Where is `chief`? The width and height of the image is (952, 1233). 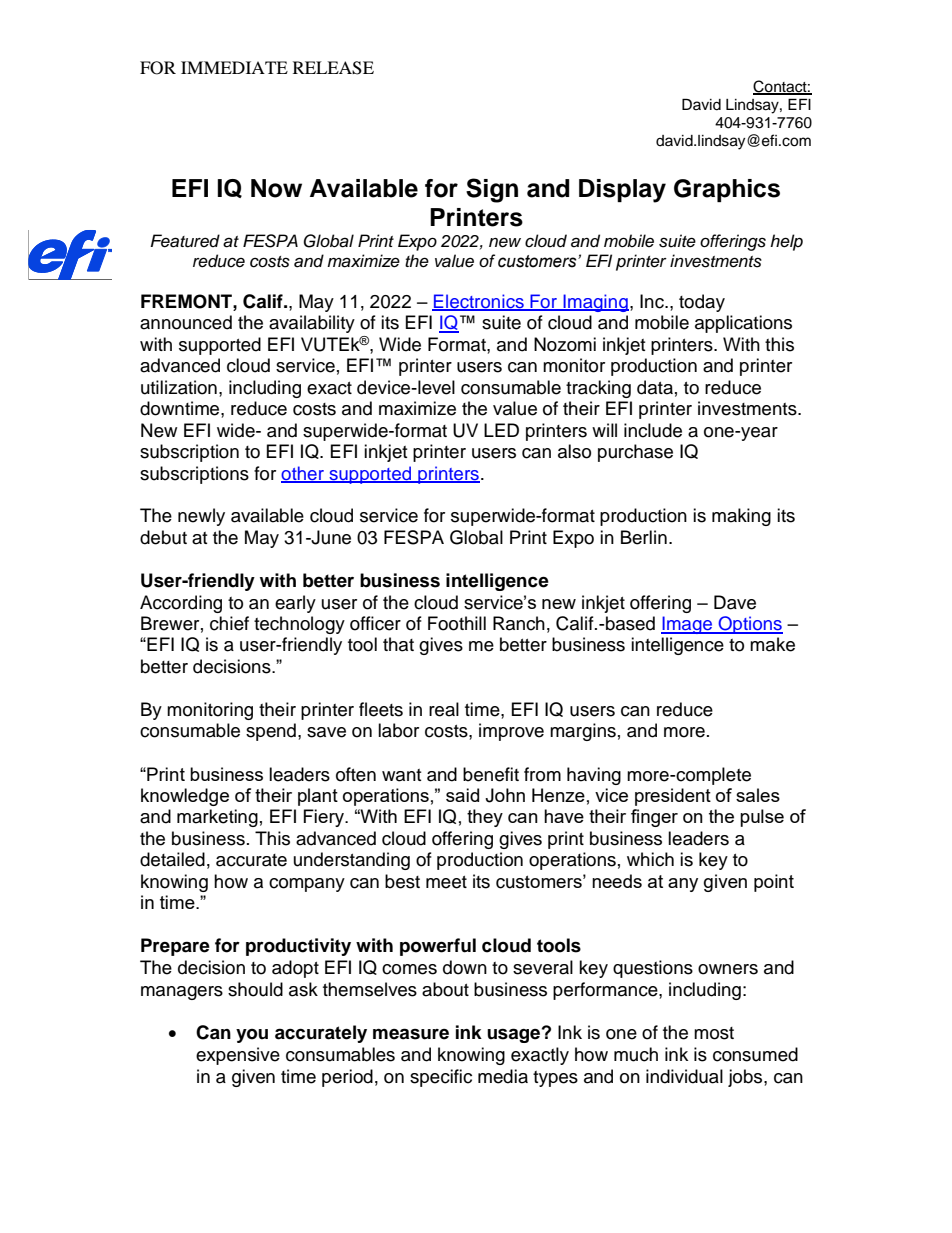
chief is located at coordinates (229, 623).
